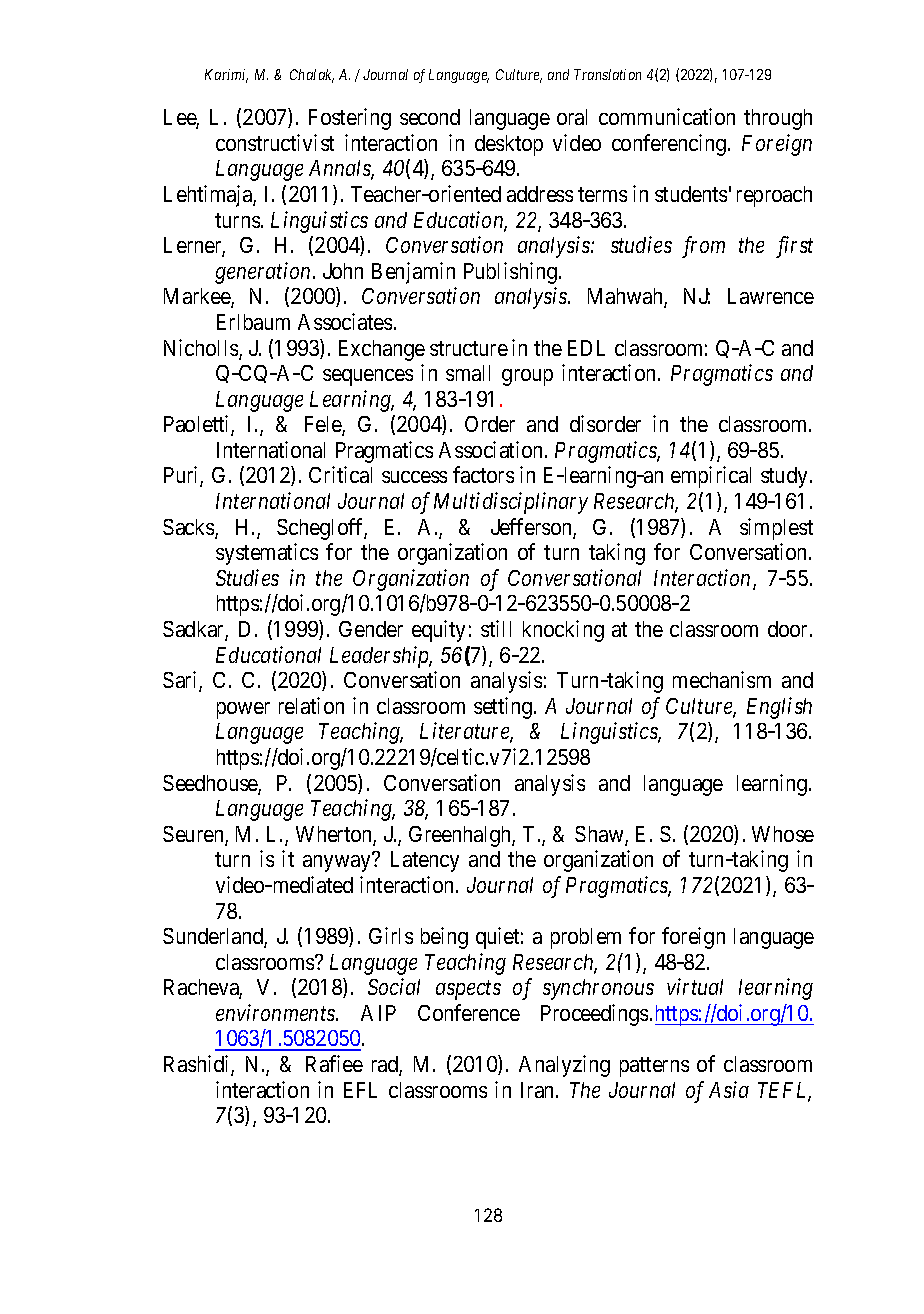 The width and height of the image is (924, 1314). I want to click on Association, so click(492, 449).
